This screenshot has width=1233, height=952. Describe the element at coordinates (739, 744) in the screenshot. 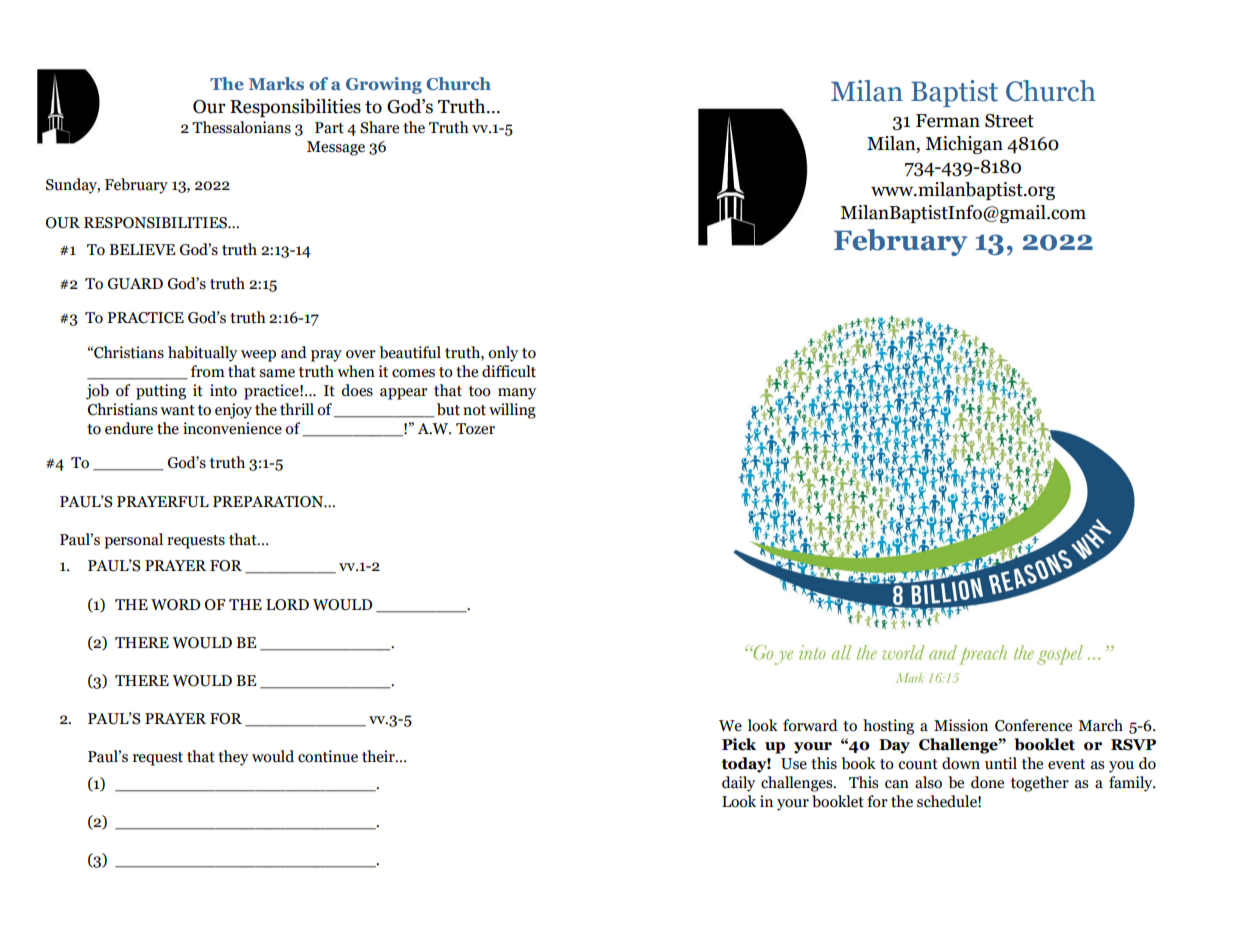

I see `Pick` at that location.
